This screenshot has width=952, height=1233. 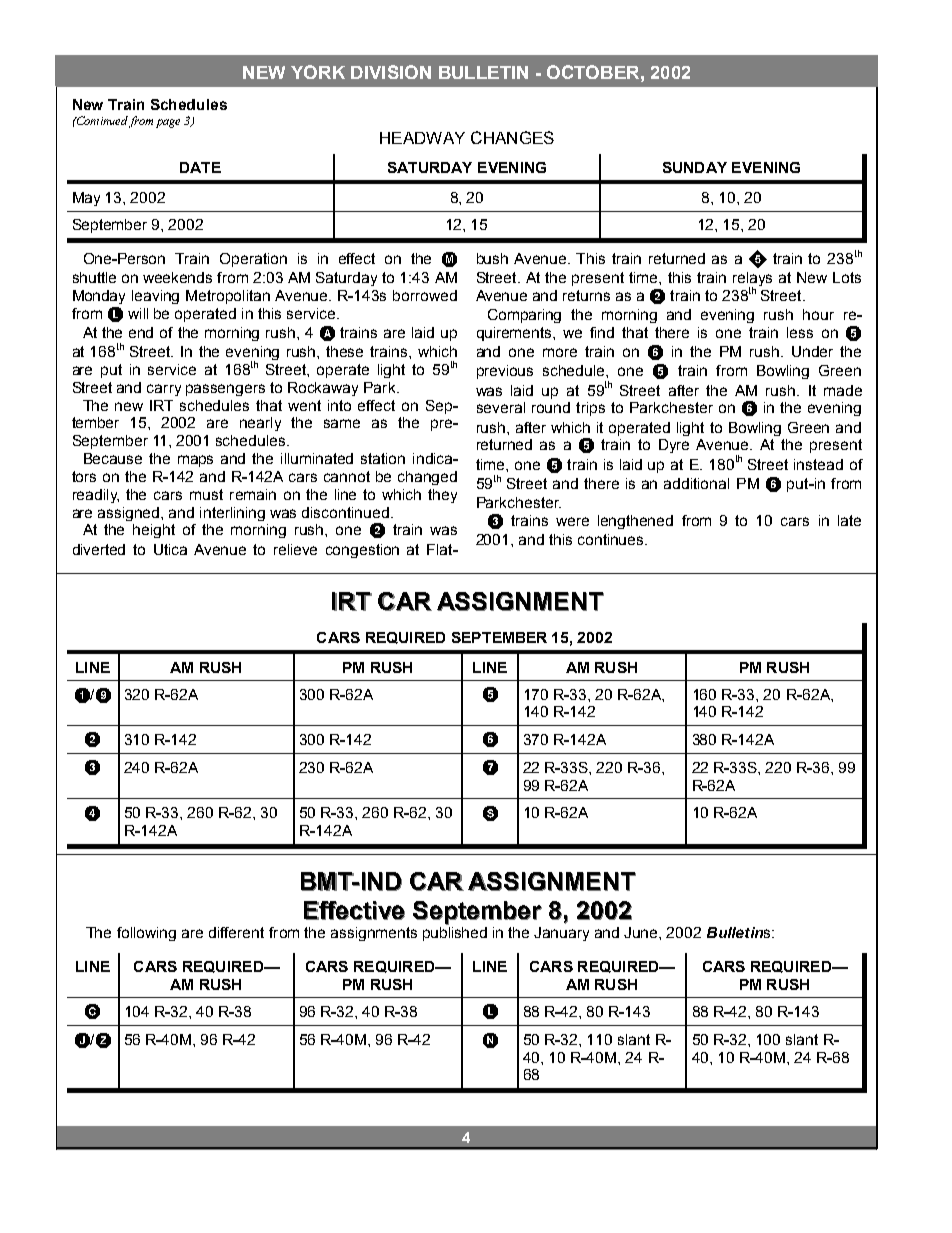 What do you see at coordinates (561, 934) in the screenshot?
I see `January` at bounding box center [561, 934].
